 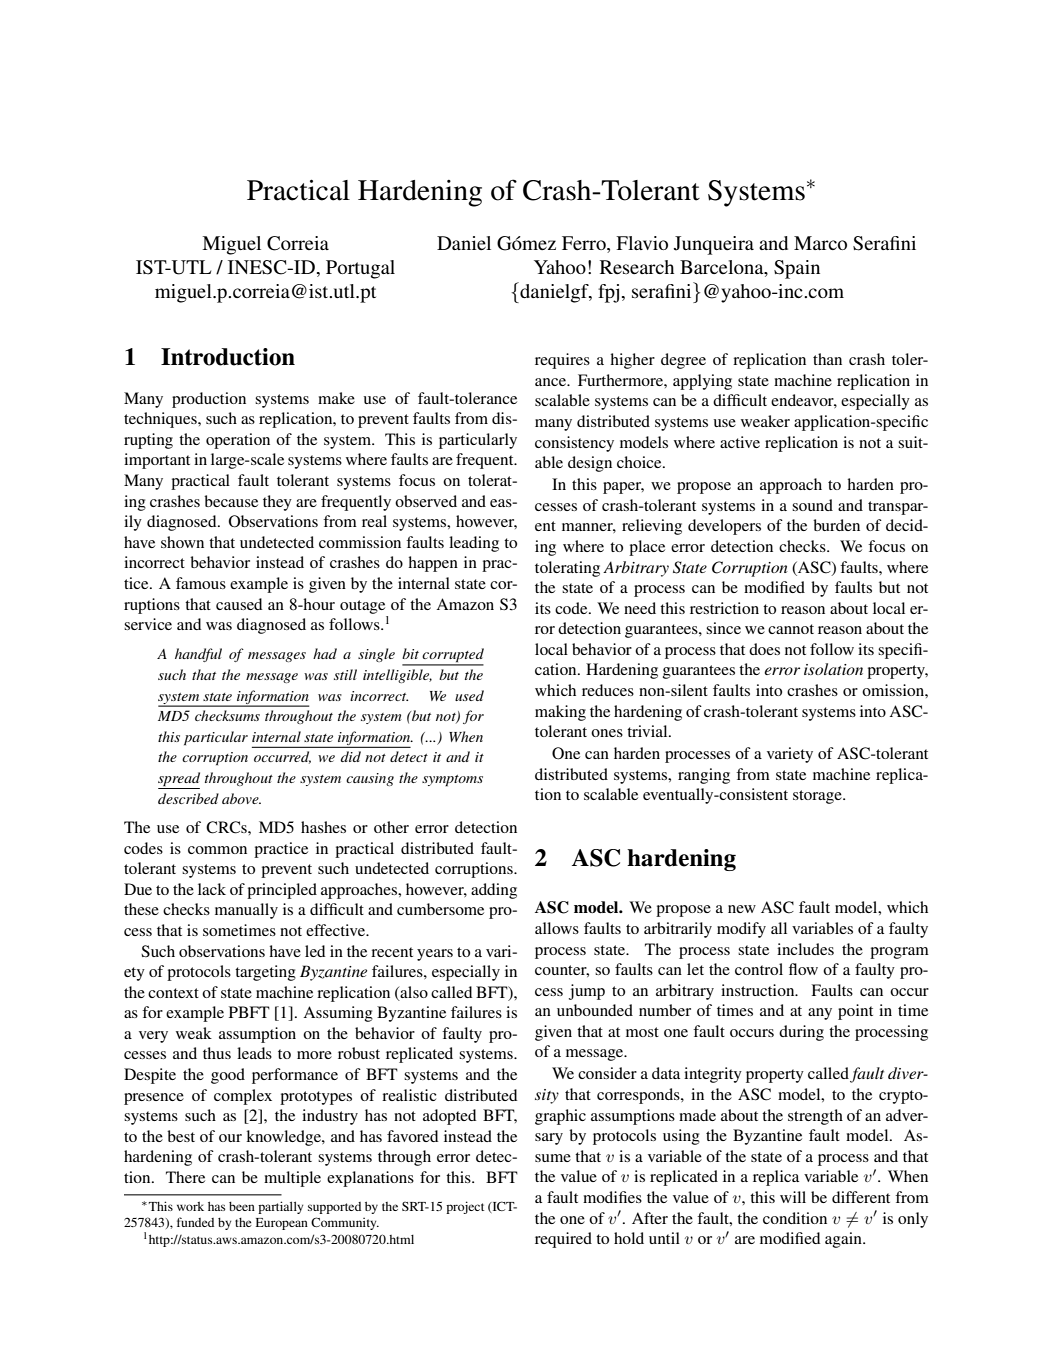 I want to click on Research, so click(x=637, y=267).
